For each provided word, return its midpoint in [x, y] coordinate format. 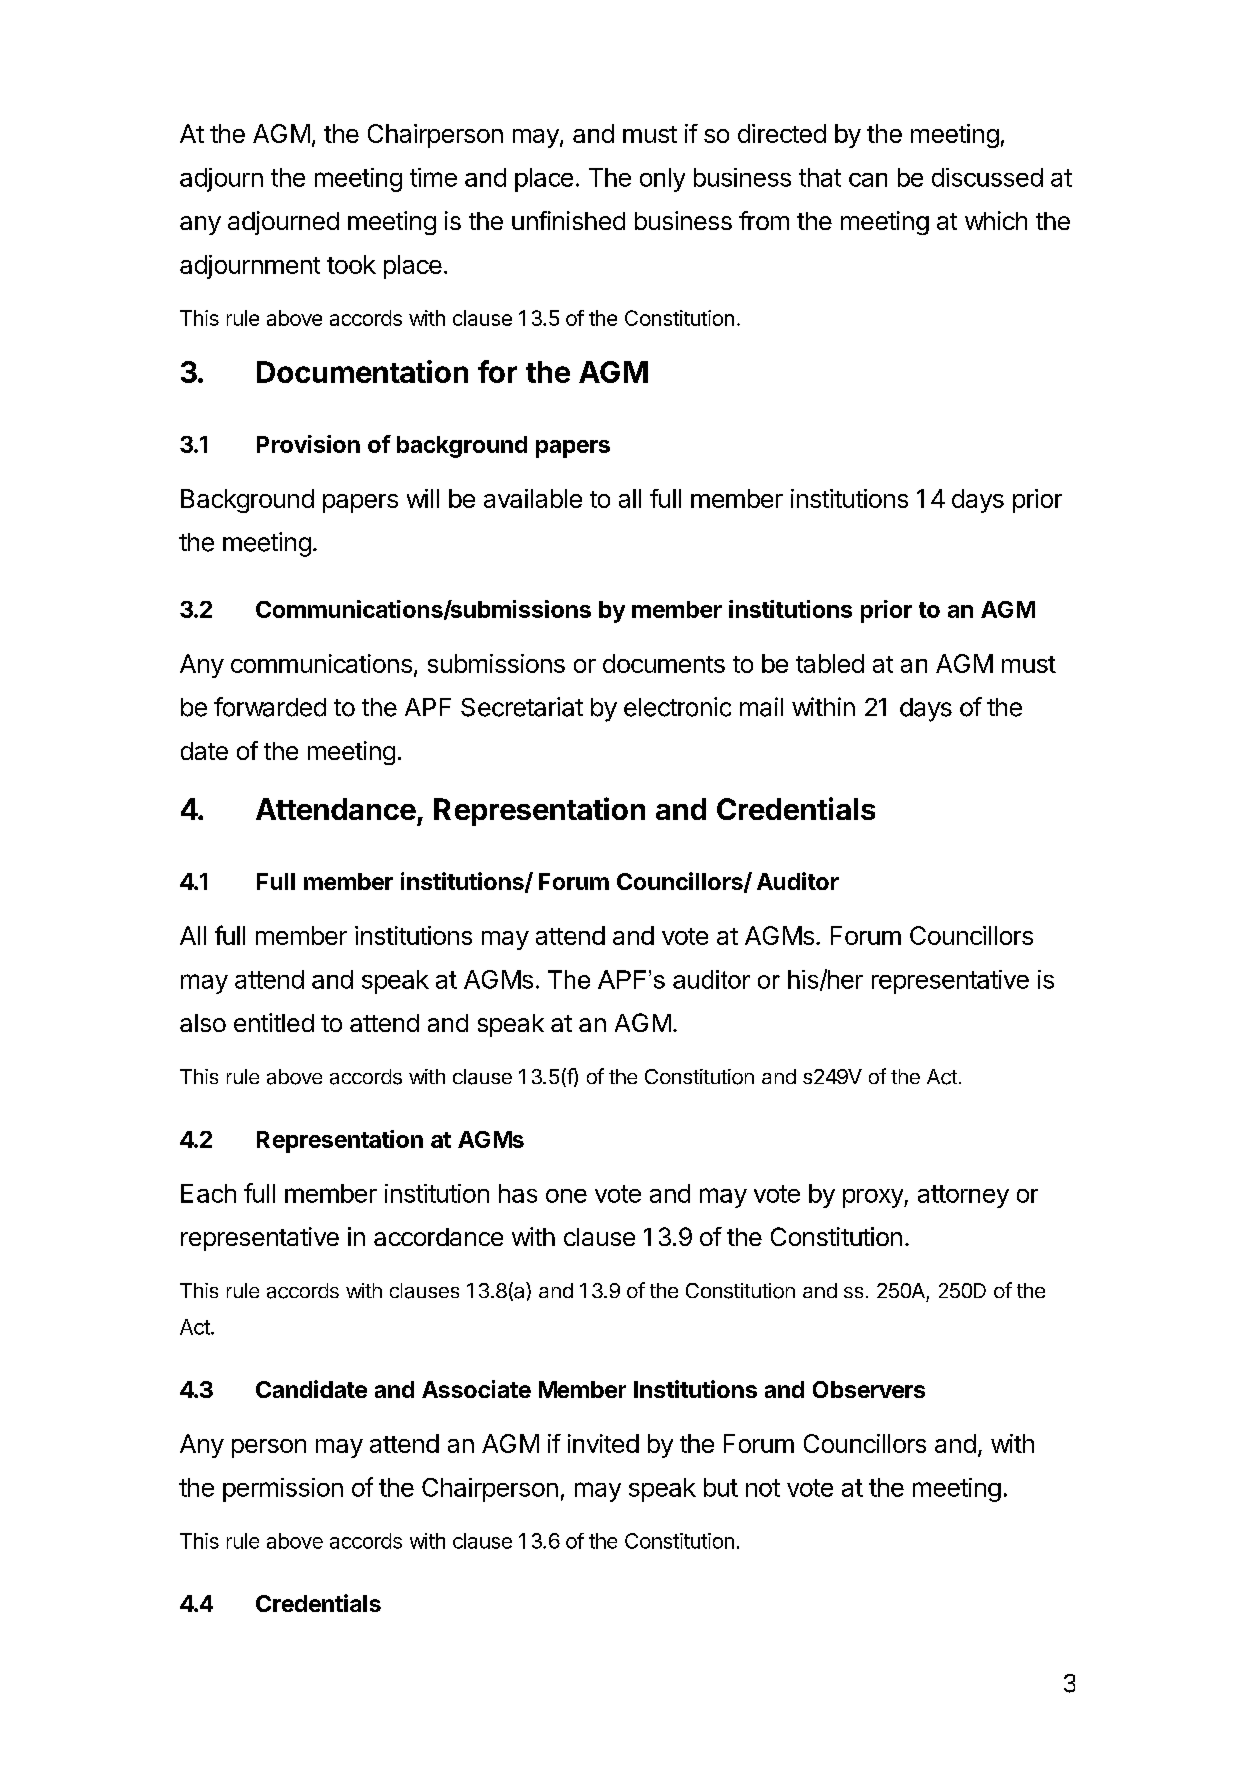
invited [603, 1443]
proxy [874, 1198]
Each [208, 1193]
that [820, 177]
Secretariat [522, 707]
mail [761, 707]
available [533, 498]
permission [283, 1490]
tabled [830, 663]
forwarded [270, 707]
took [351, 264]
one [566, 1196]
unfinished [568, 220]
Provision [308, 444]
